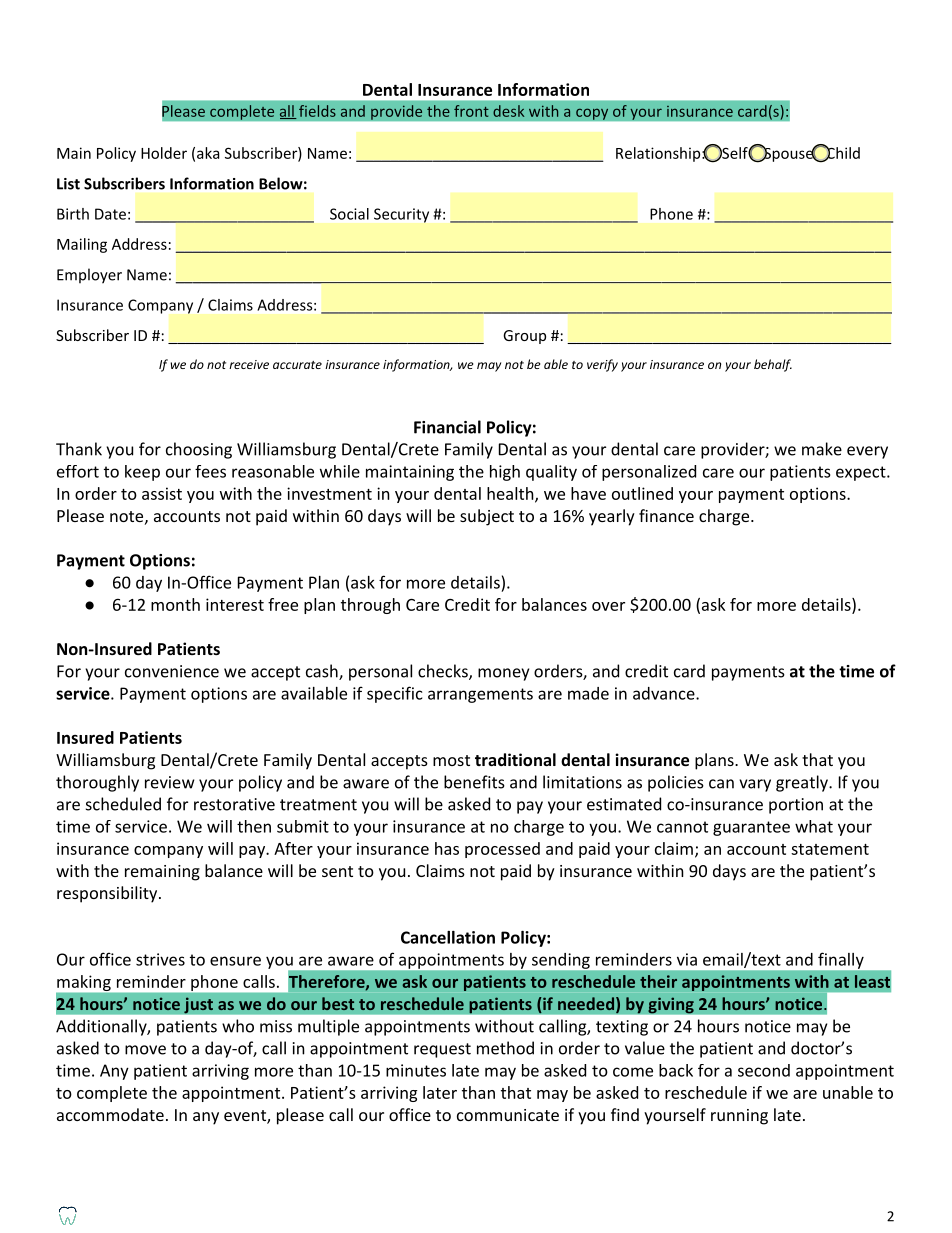 This page has height=1233, width=952. I want to click on scheduled, so click(123, 804).
